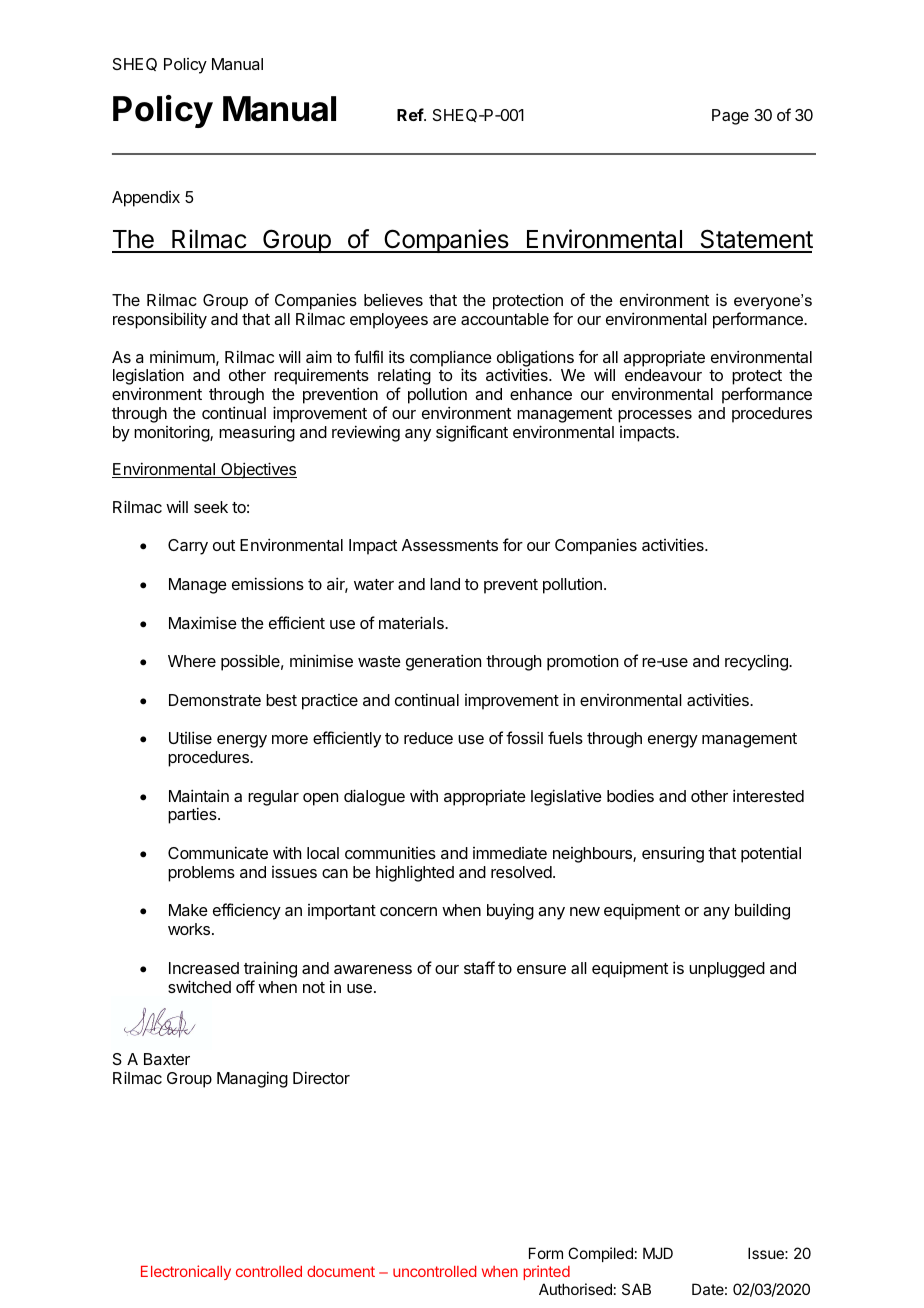 This screenshot has height=1308, width=924. Describe the element at coordinates (730, 117) in the screenshot. I see `Page` at that location.
